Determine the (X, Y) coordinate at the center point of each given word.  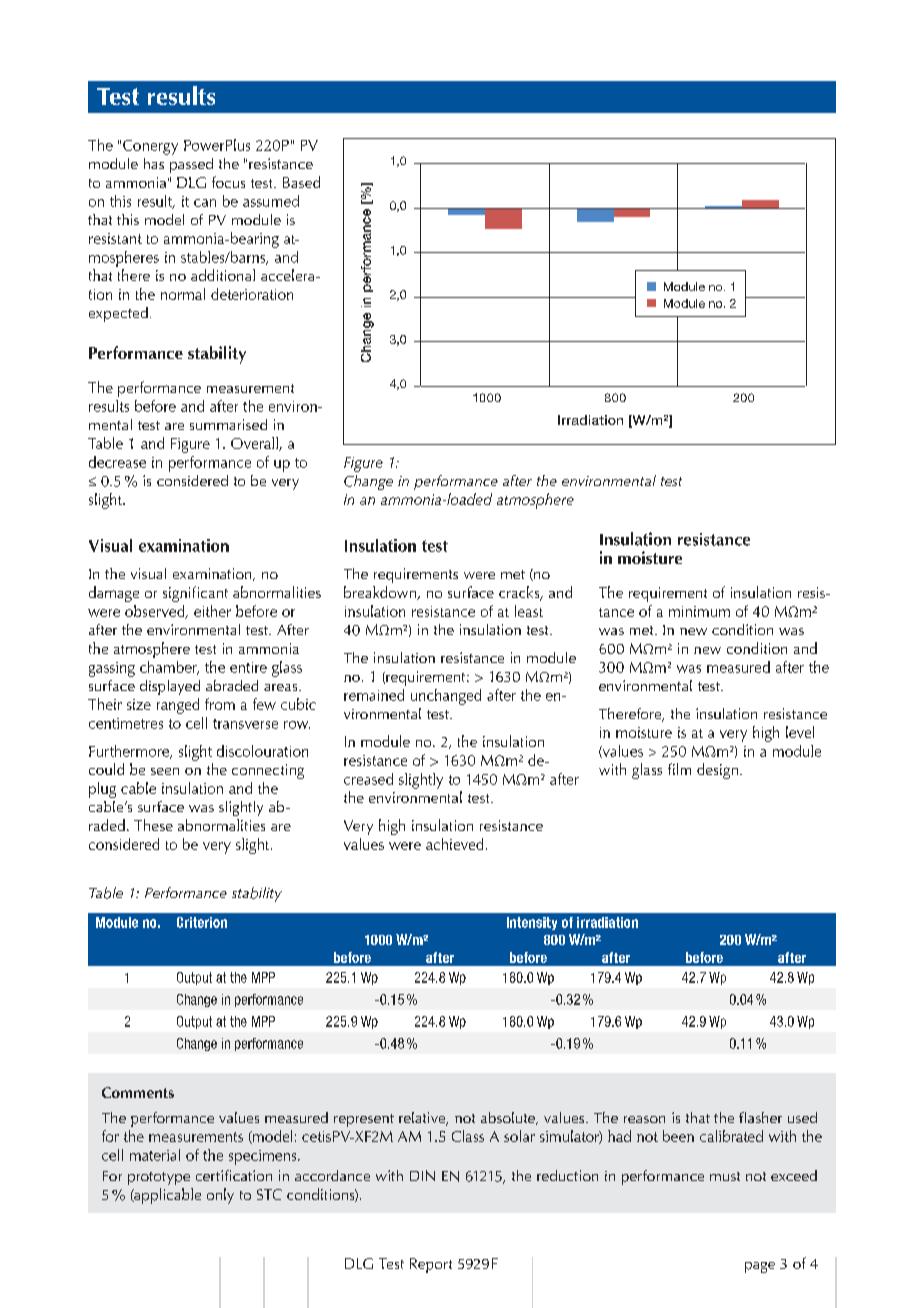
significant (195, 594)
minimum (699, 611)
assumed (271, 201)
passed (191, 165)
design (717, 771)
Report (431, 1265)
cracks (520, 593)
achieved (454, 844)
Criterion (202, 922)
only (220, 1196)
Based (301, 182)
